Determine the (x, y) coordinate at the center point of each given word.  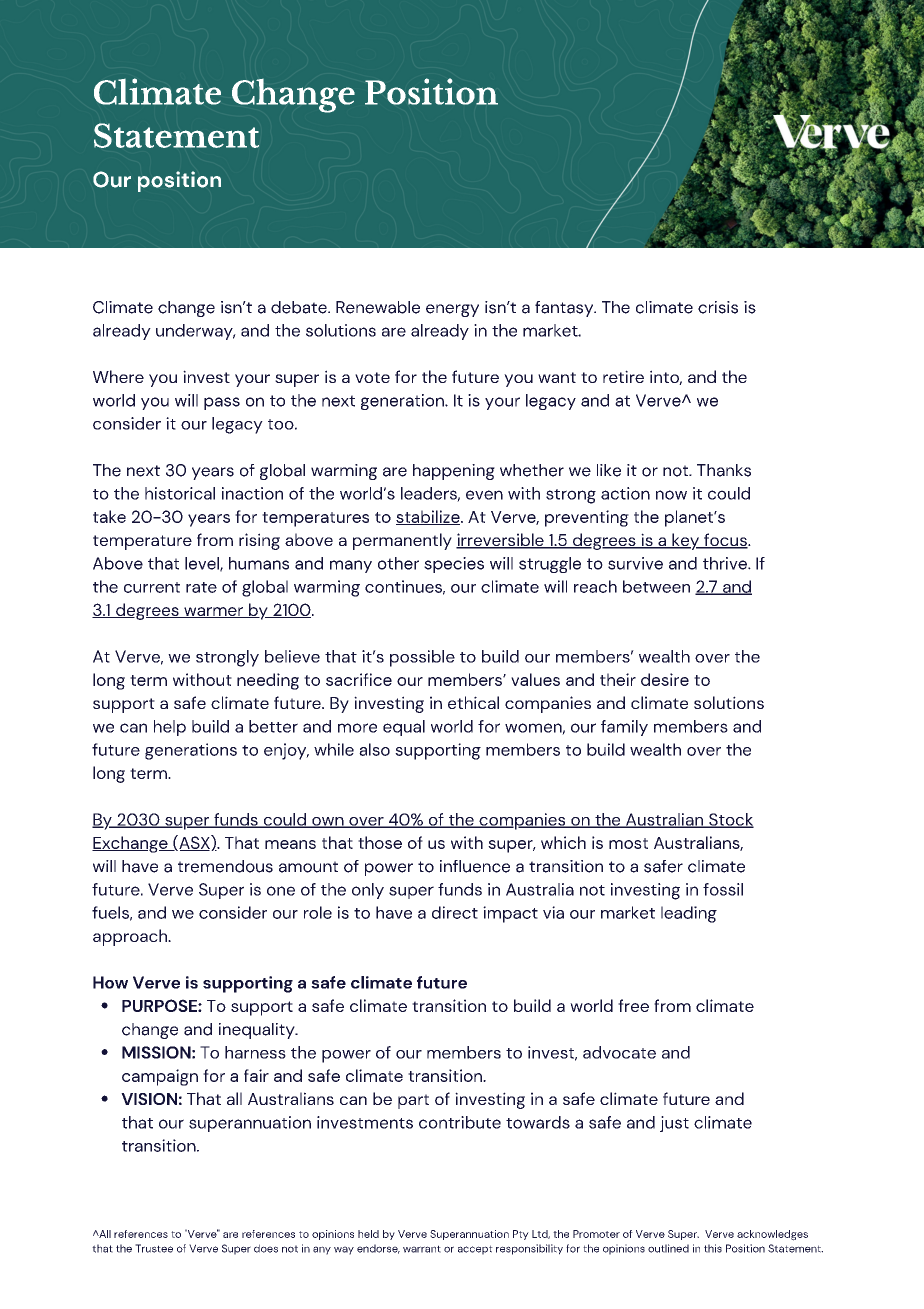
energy (452, 310)
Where (118, 376)
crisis (718, 307)
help (170, 728)
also (374, 749)
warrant (422, 1249)
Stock (730, 820)
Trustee (154, 1248)
